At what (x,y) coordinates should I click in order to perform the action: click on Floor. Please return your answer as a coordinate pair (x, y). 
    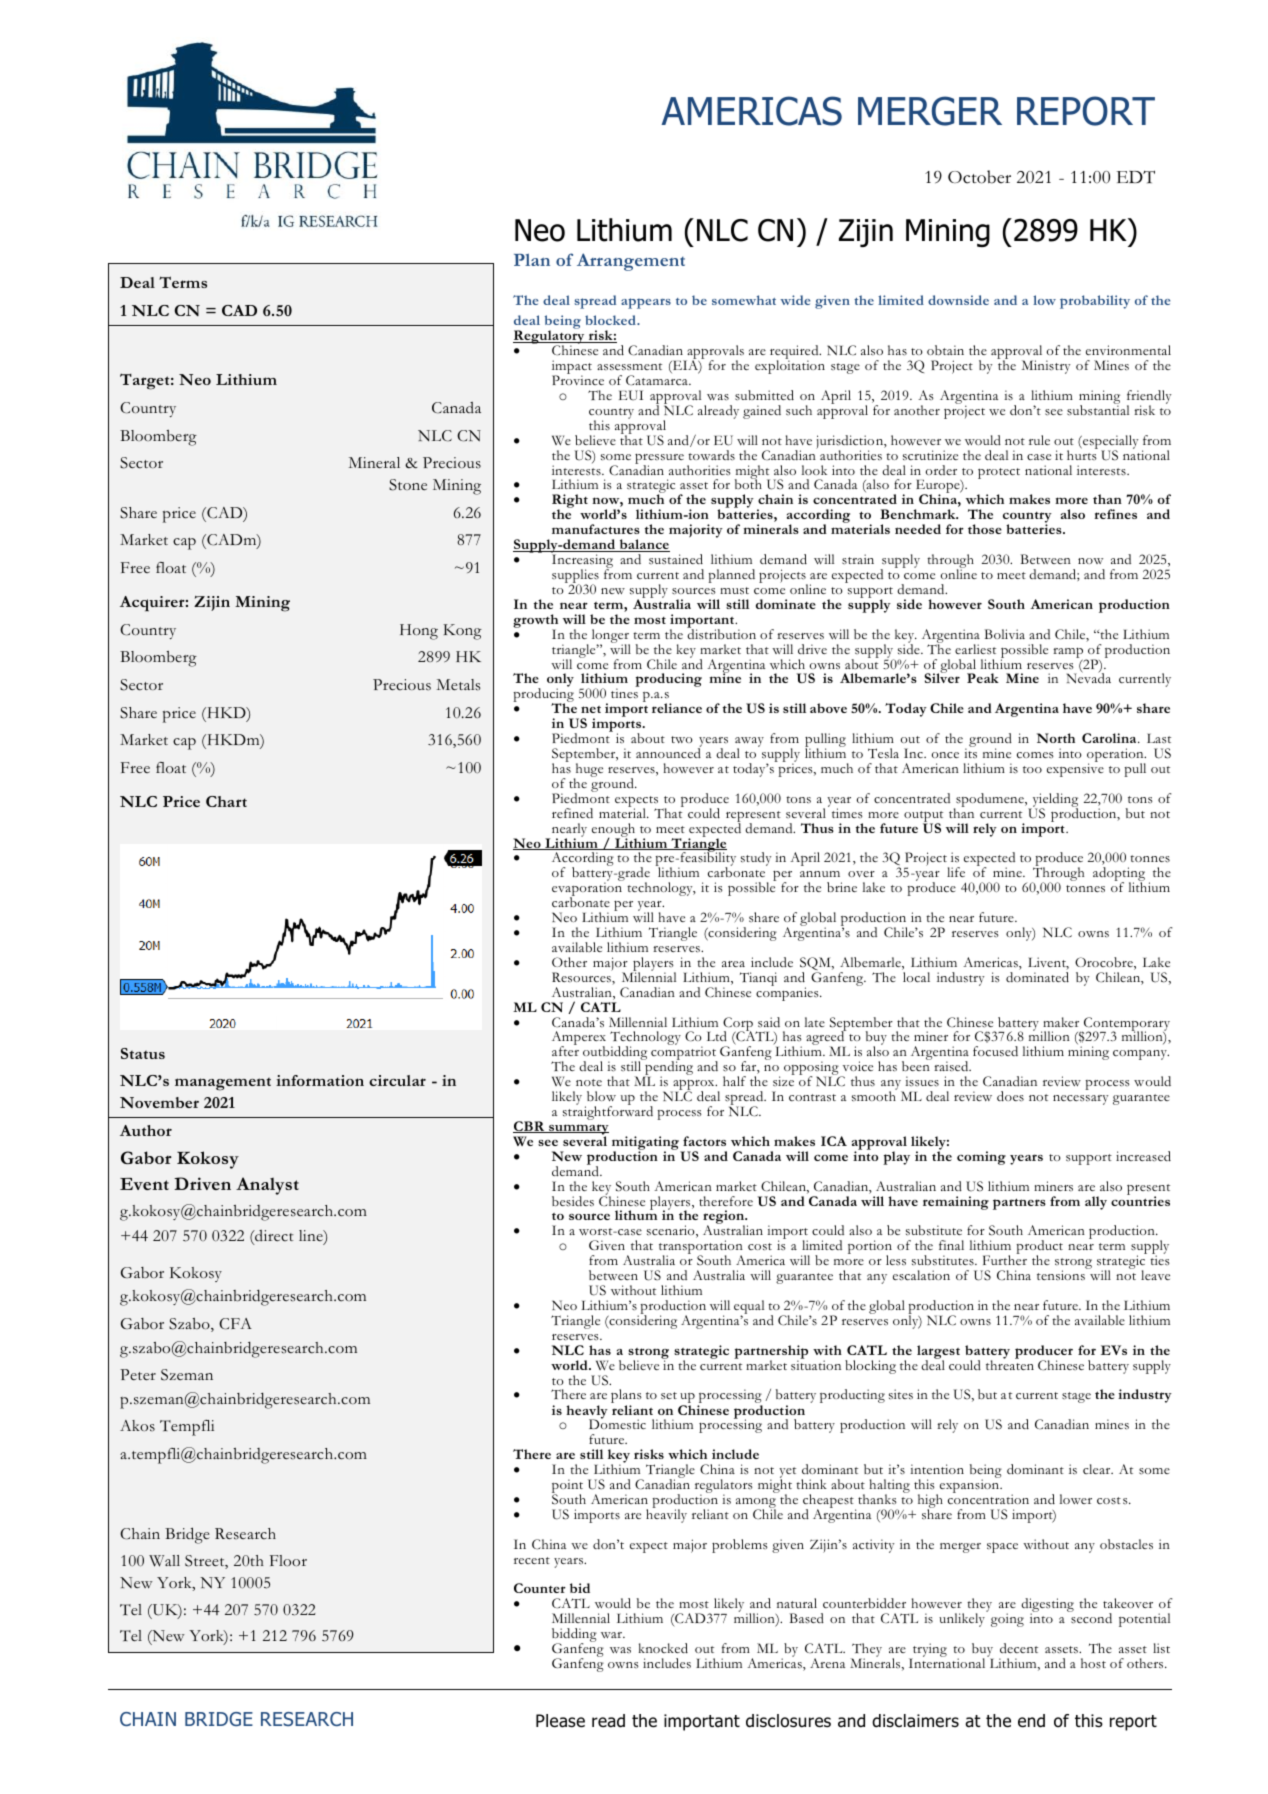
    Looking at the image, I should click on (288, 1560).
